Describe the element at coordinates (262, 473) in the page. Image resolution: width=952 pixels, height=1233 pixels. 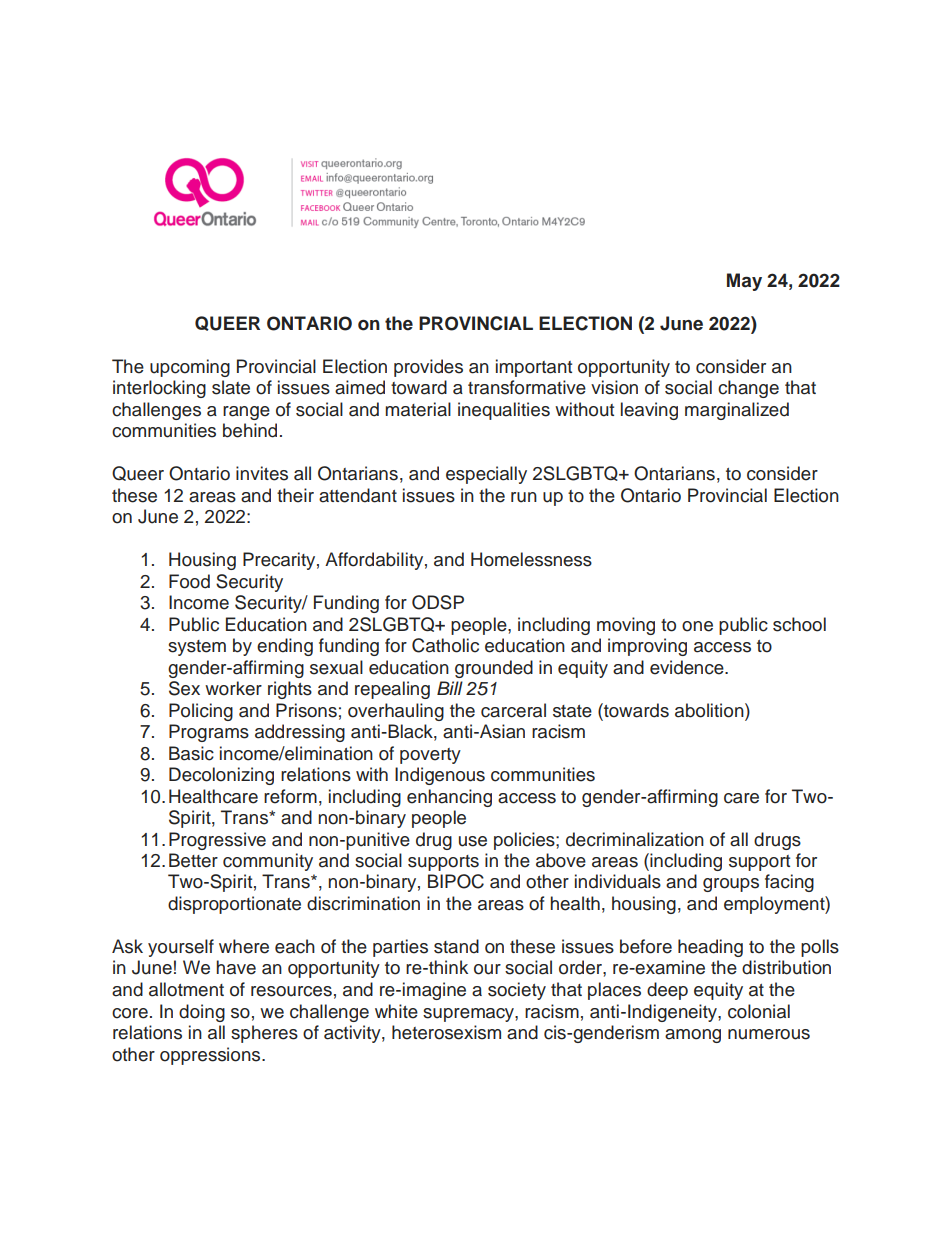
I see `invites` at that location.
